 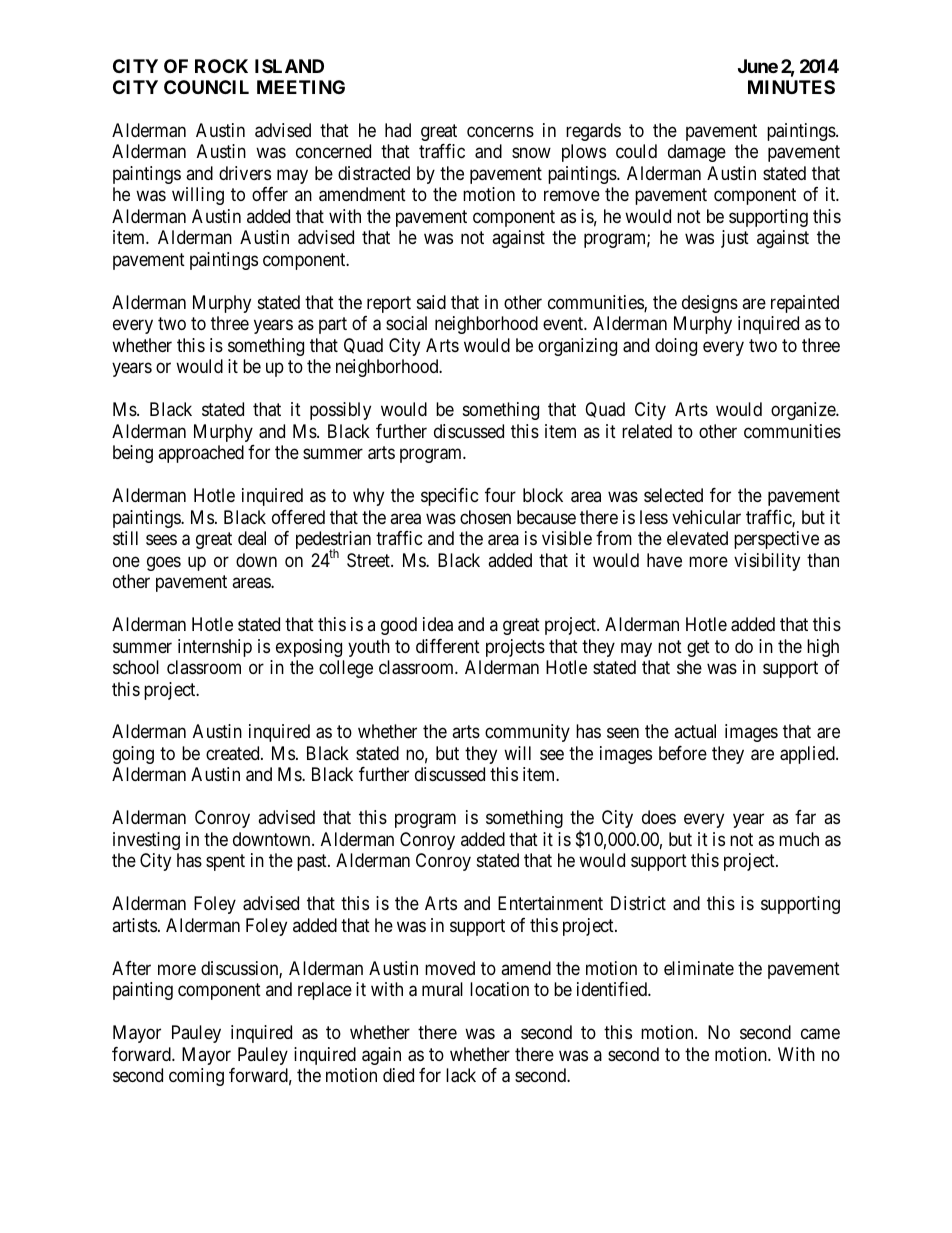 I want to click on coming, so click(x=196, y=1077).
